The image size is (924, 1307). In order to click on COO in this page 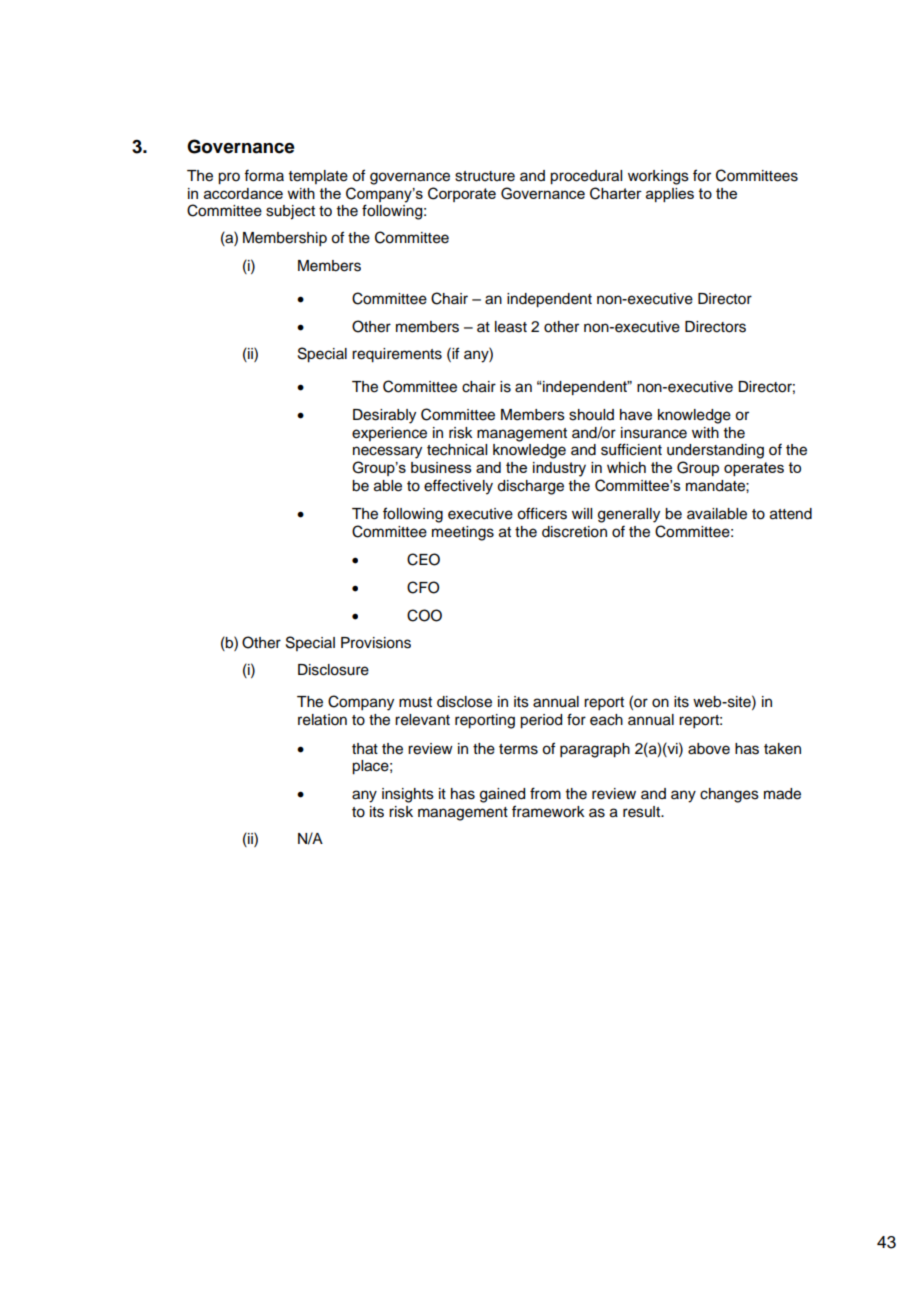, I will do `click(424, 615)`.
